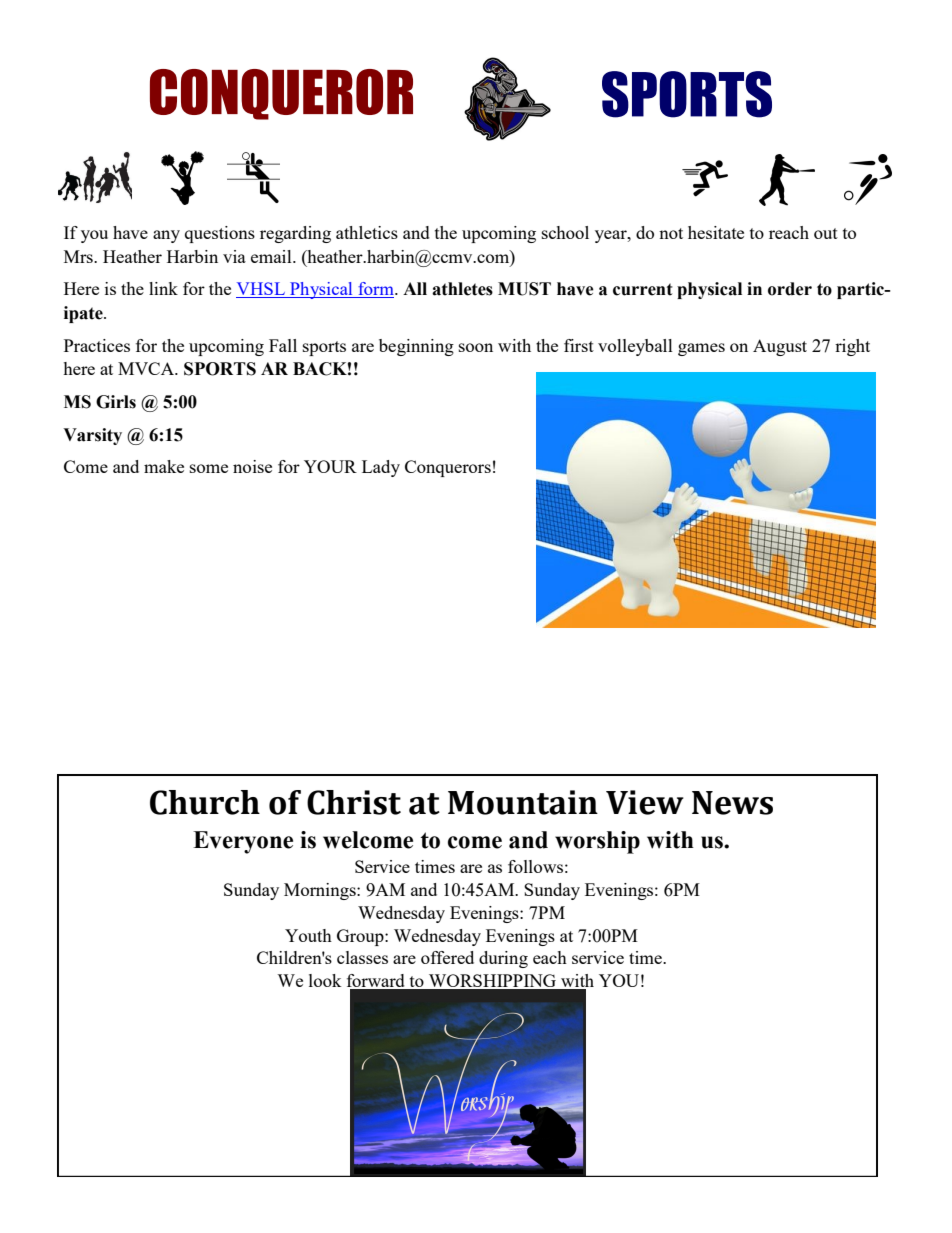 The height and width of the document is (1233, 952). I want to click on offered, so click(447, 957).
